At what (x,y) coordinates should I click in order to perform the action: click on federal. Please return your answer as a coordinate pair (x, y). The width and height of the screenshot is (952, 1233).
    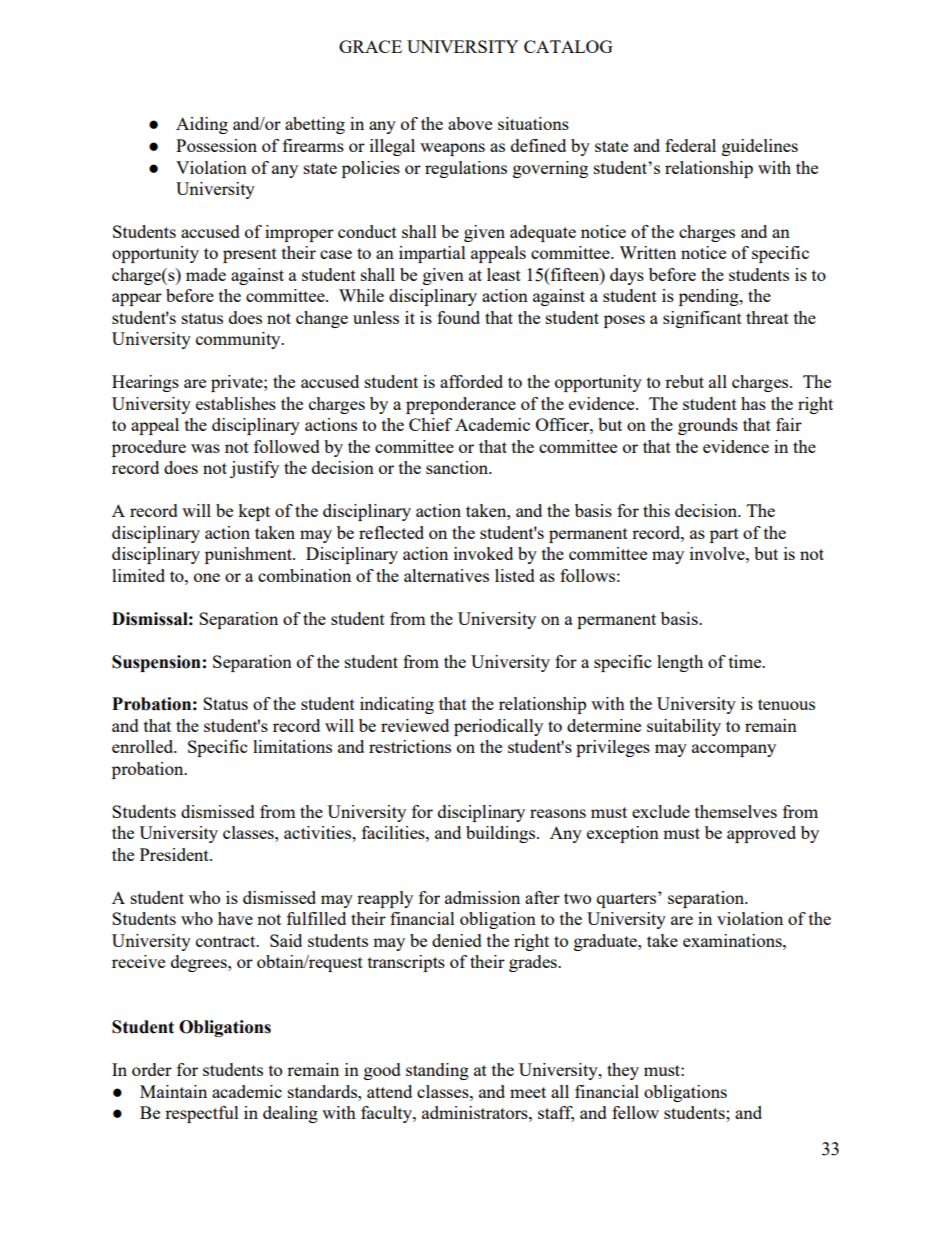
    Looking at the image, I should click on (690, 145).
